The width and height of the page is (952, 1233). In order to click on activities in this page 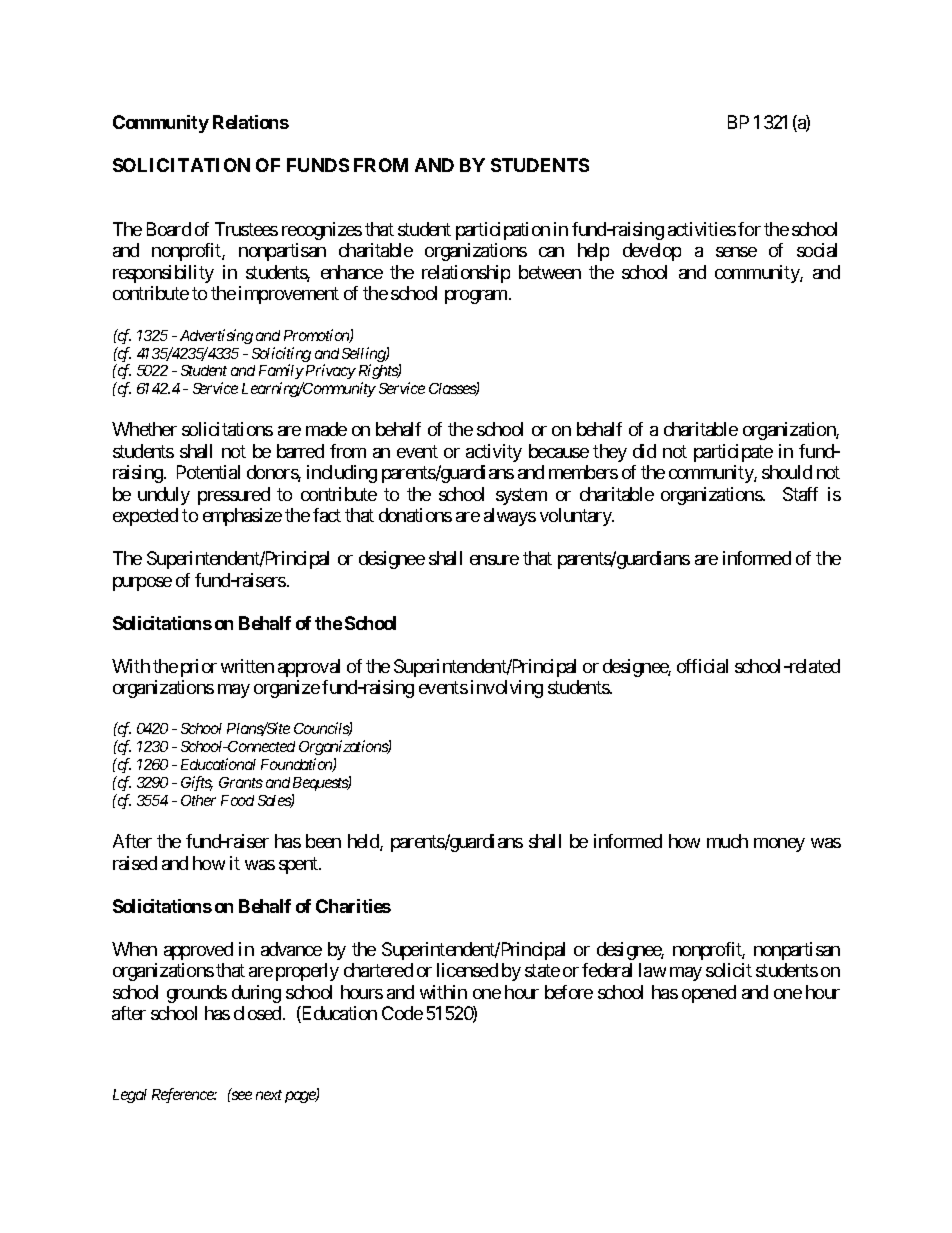, I will do `click(702, 229)`.
